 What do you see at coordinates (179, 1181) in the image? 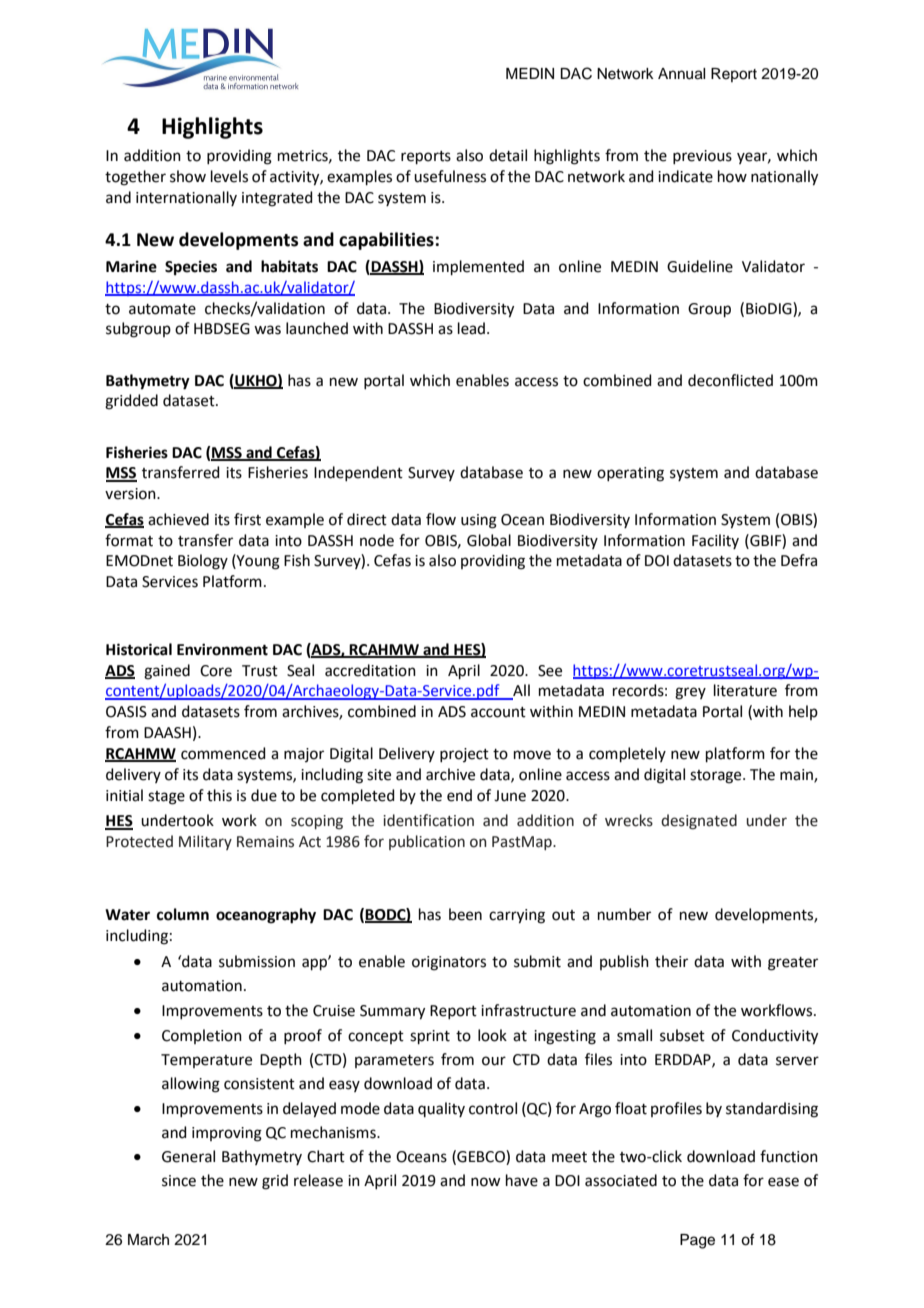
I see `since` at bounding box center [179, 1181].
